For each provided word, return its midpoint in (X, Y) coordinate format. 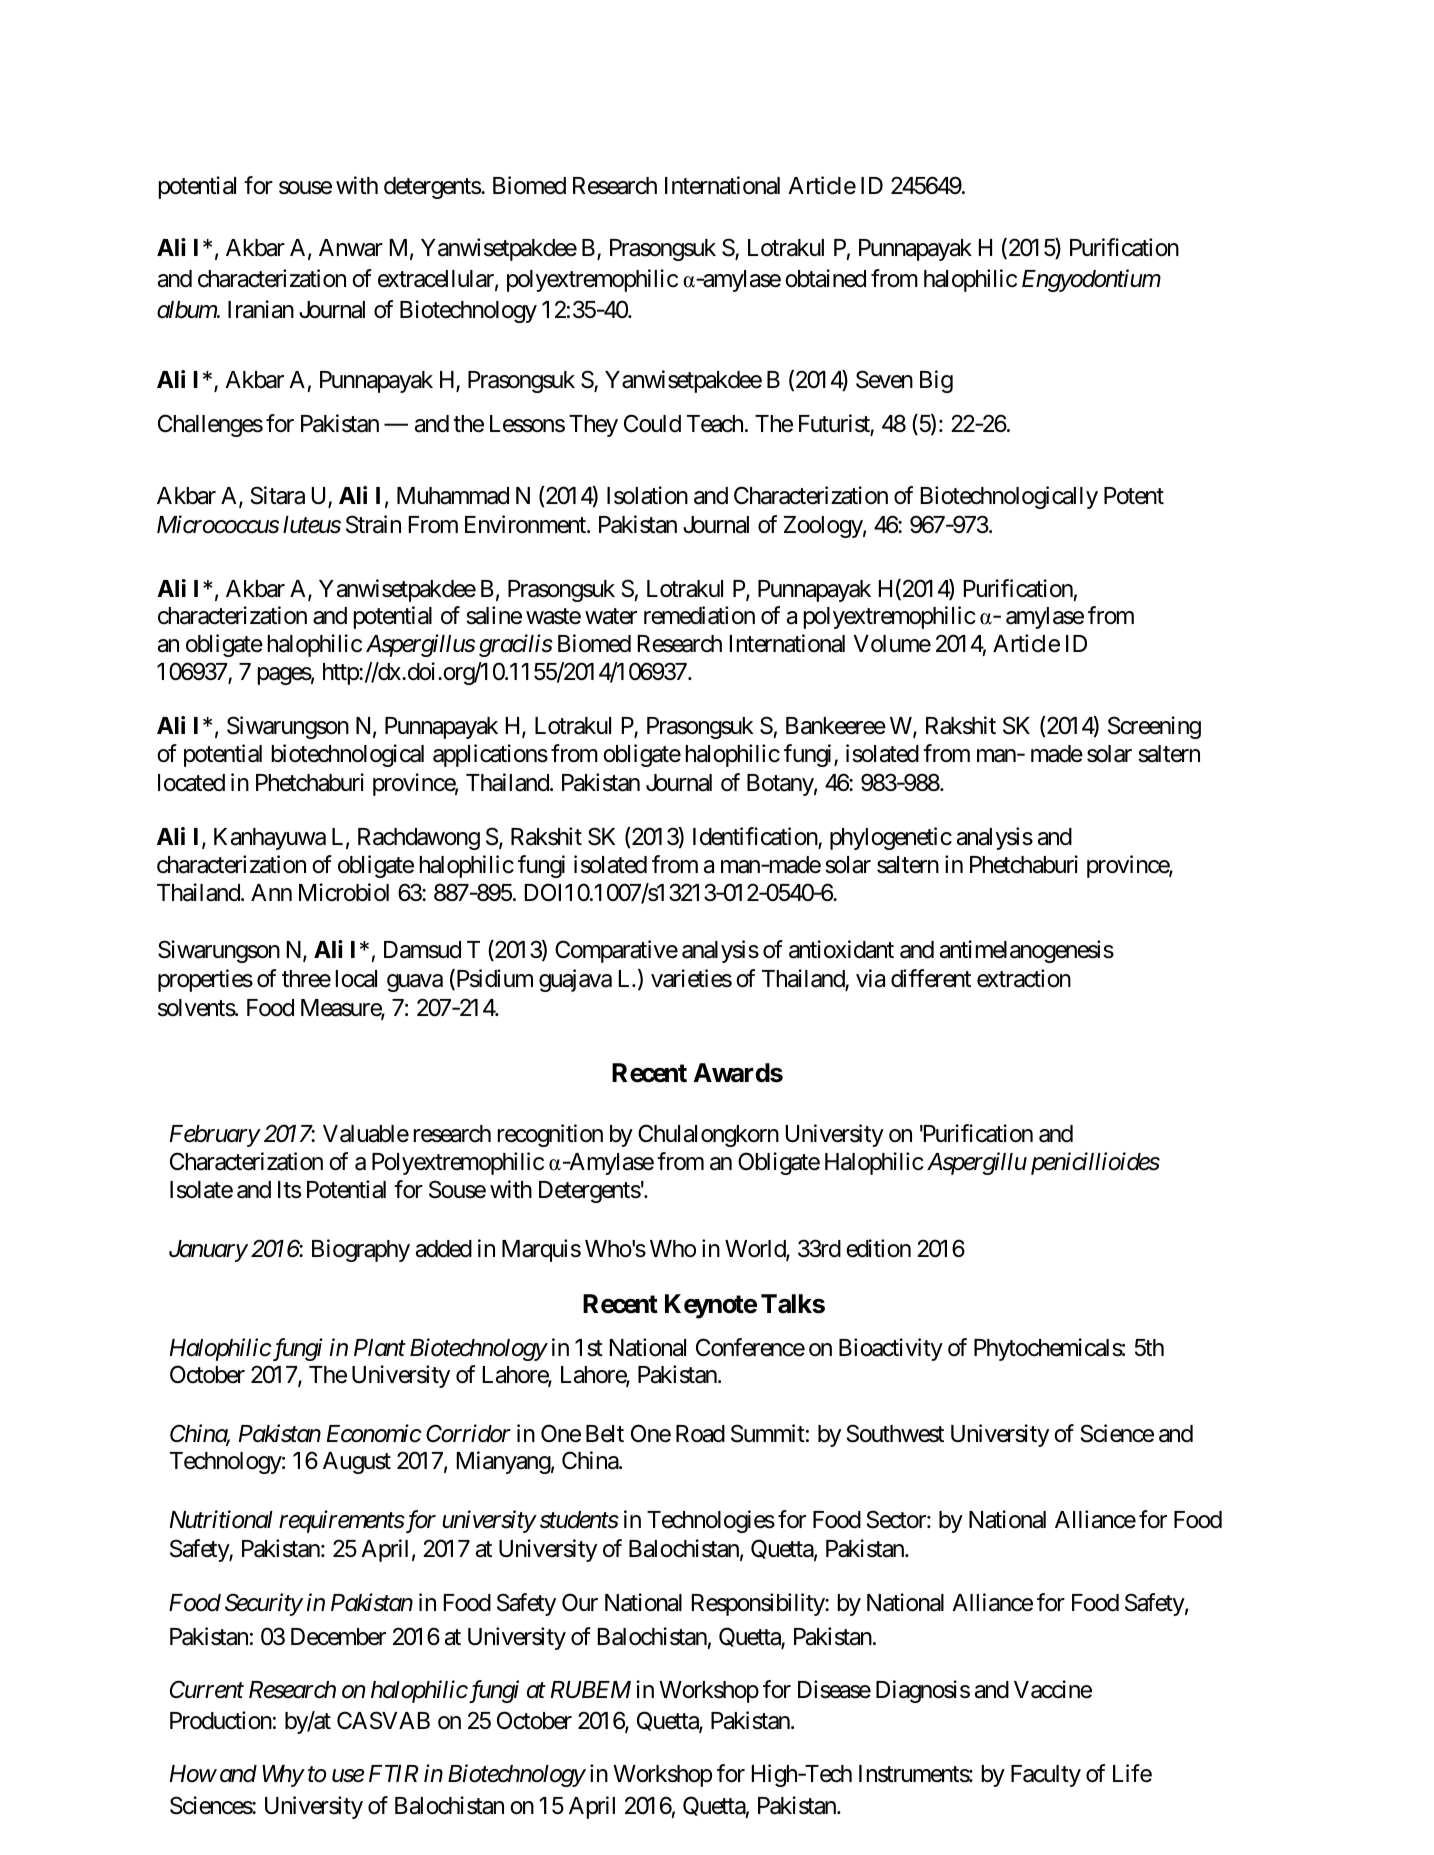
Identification (756, 837)
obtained (825, 278)
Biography (361, 1250)
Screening (1154, 727)
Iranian (261, 309)
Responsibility (759, 1604)
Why (283, 1776)
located (191, 783)
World (756, 1250)
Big (936, 381)
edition (878, 1248)
